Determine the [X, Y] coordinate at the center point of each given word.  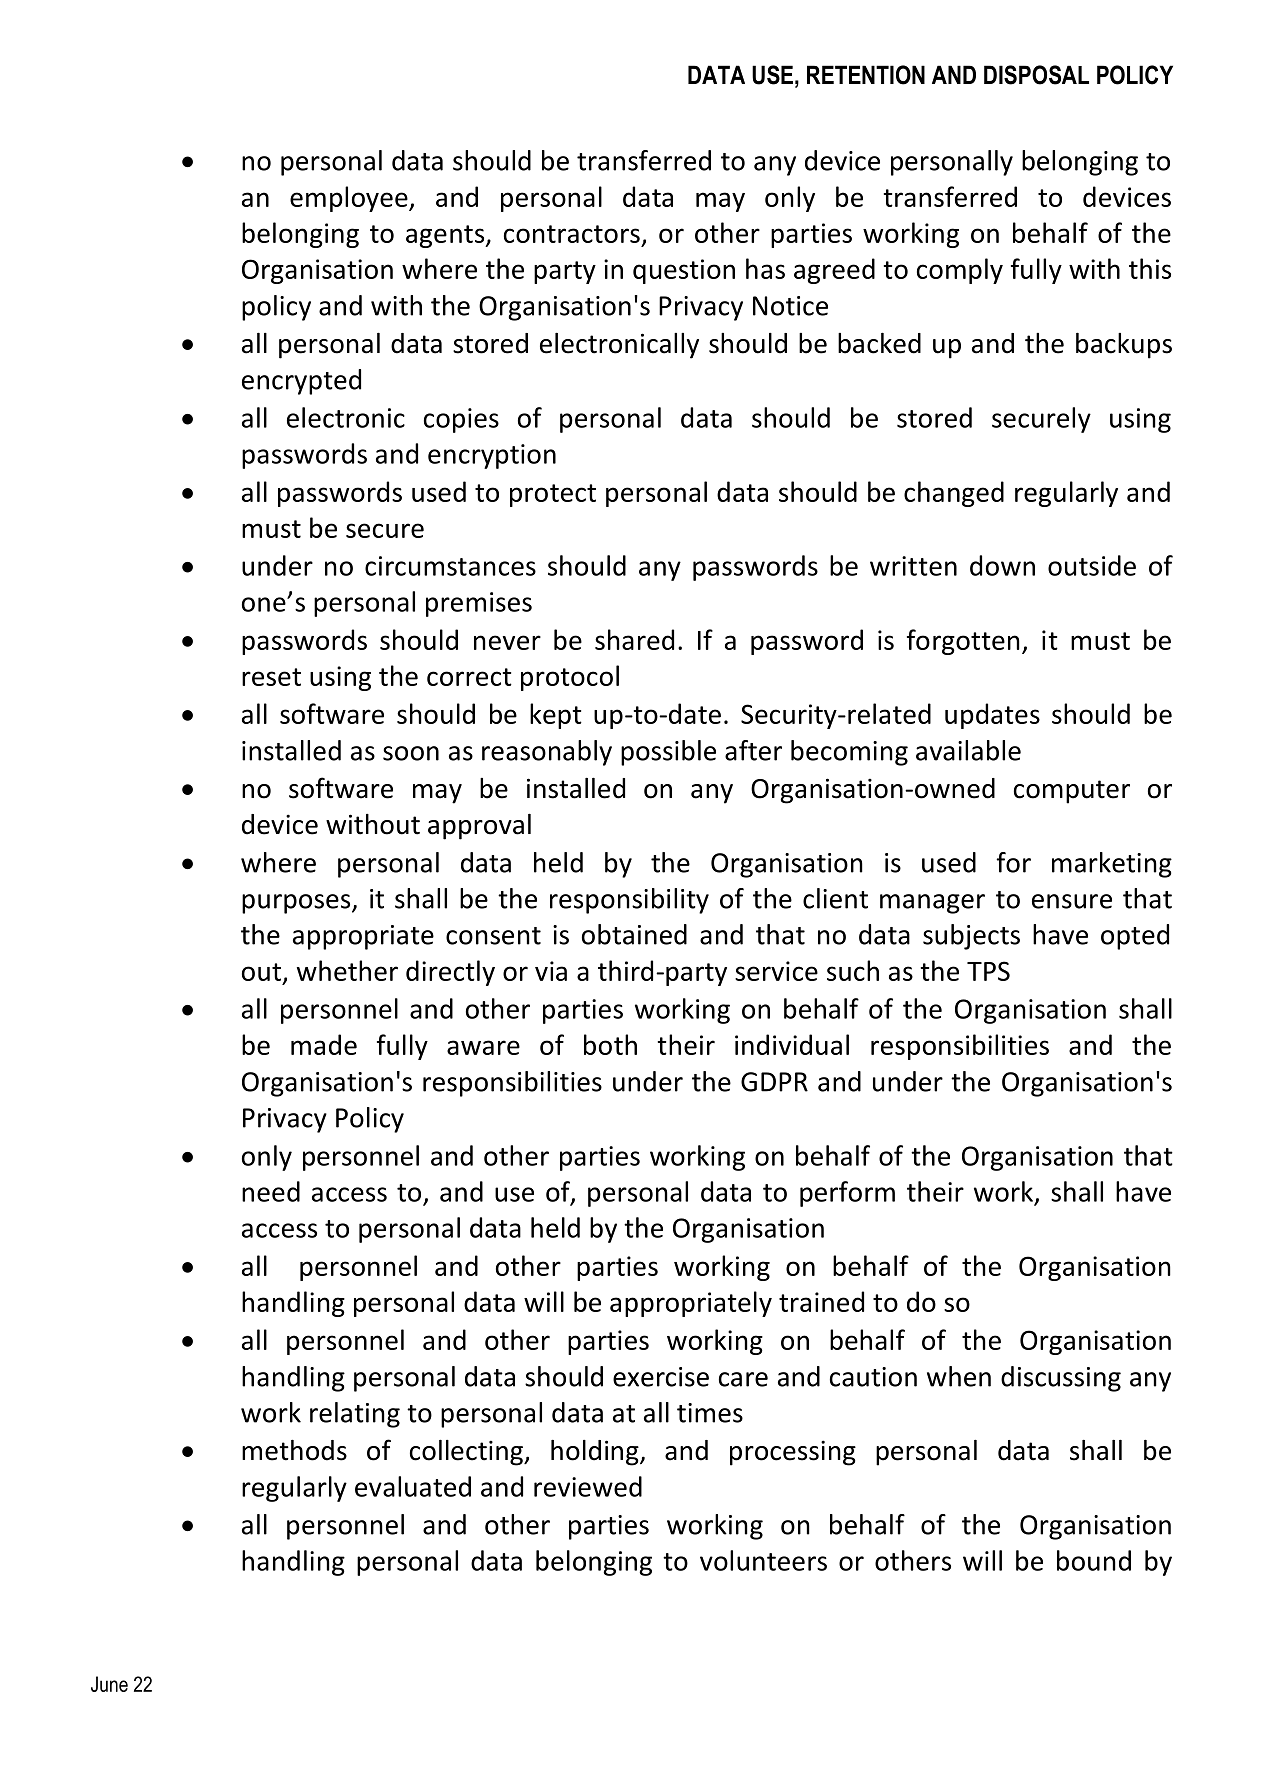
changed [954, 494]
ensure [1072, 901]
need [271, 1191]
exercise [661, 1377]
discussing [1061, 1379]
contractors [572, 234]
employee [350, 199]
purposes [297, 904]
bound [1094, 1560]
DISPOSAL [1036, 75]
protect [553, 495]
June [109, 1684]
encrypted [301, 382]
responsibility [629, 901]
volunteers [763, 1560]
